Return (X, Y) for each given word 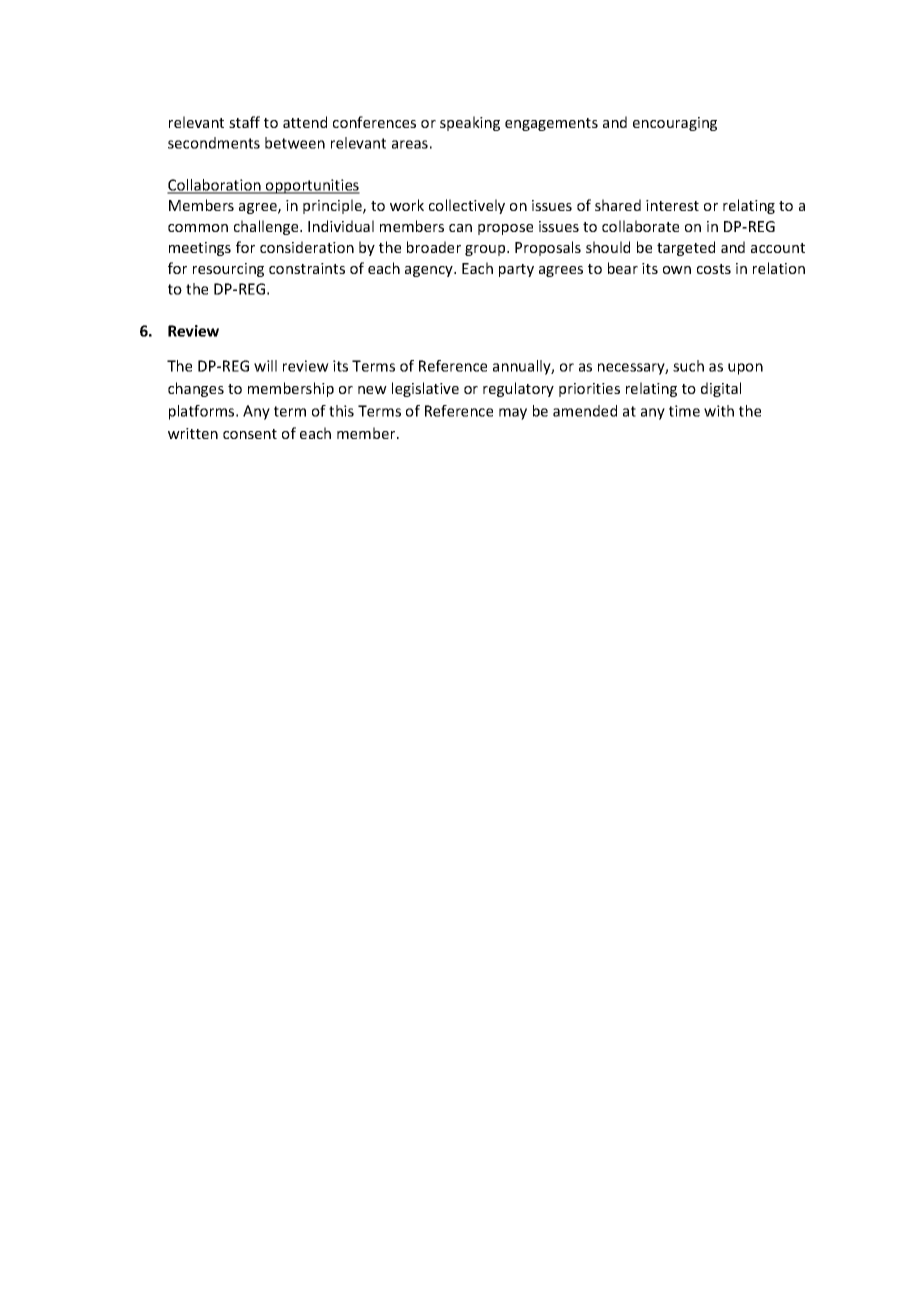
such (688, 366)
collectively (467, 206)
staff (244, 122)
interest (672, 205)
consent (250, 434)
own (677, 270)
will (265, 366)
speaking (470, 123)
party (516, 270)
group (486, 250)
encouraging (675, 124)
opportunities (312, 186)
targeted (686, 248)
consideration (307, 247)
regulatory (518, 389)
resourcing (228, 270)
